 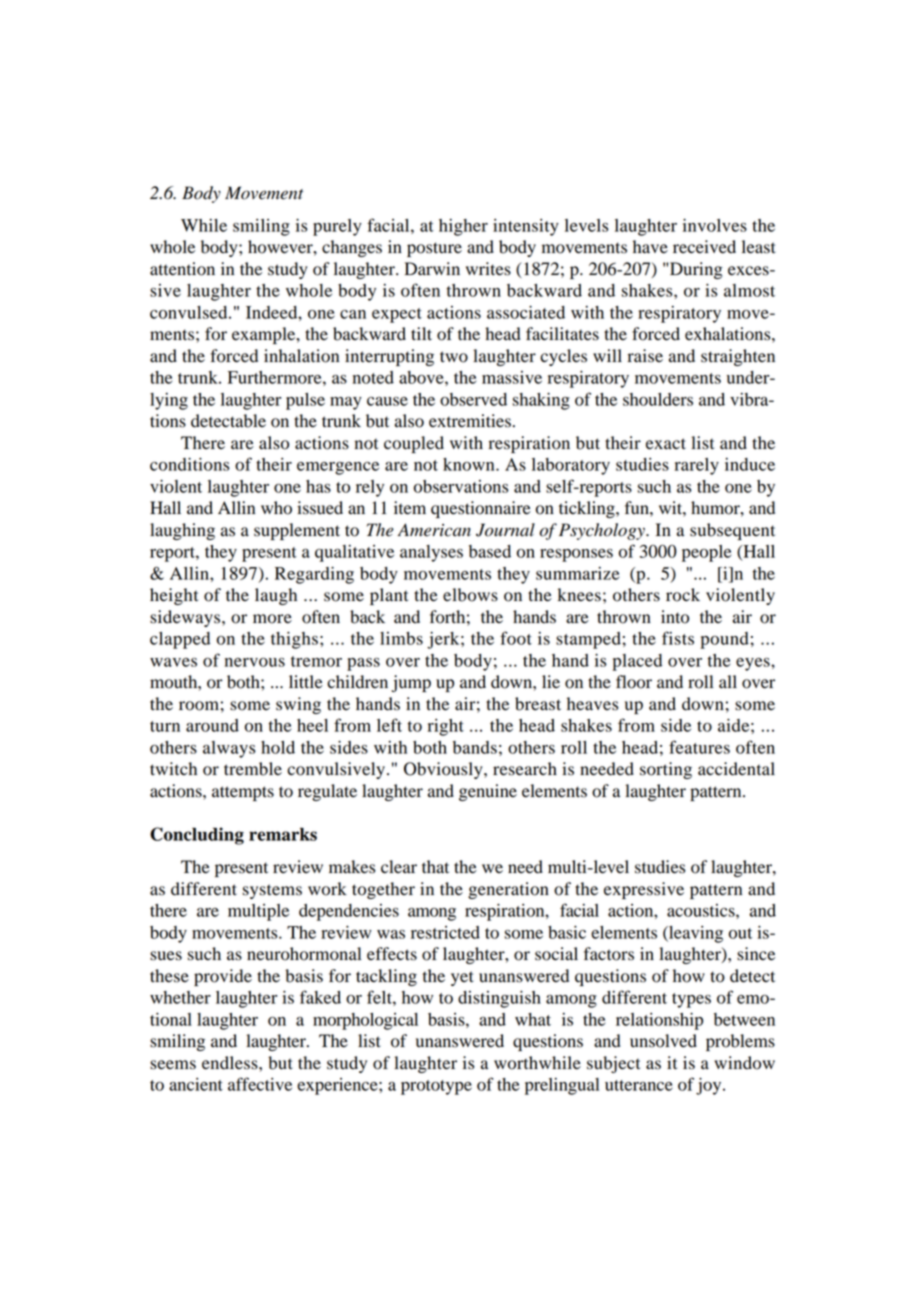 What do you see at coordinates (666, 444) in the screenshot?
I see `exact` at bounding box center [666, 444].
